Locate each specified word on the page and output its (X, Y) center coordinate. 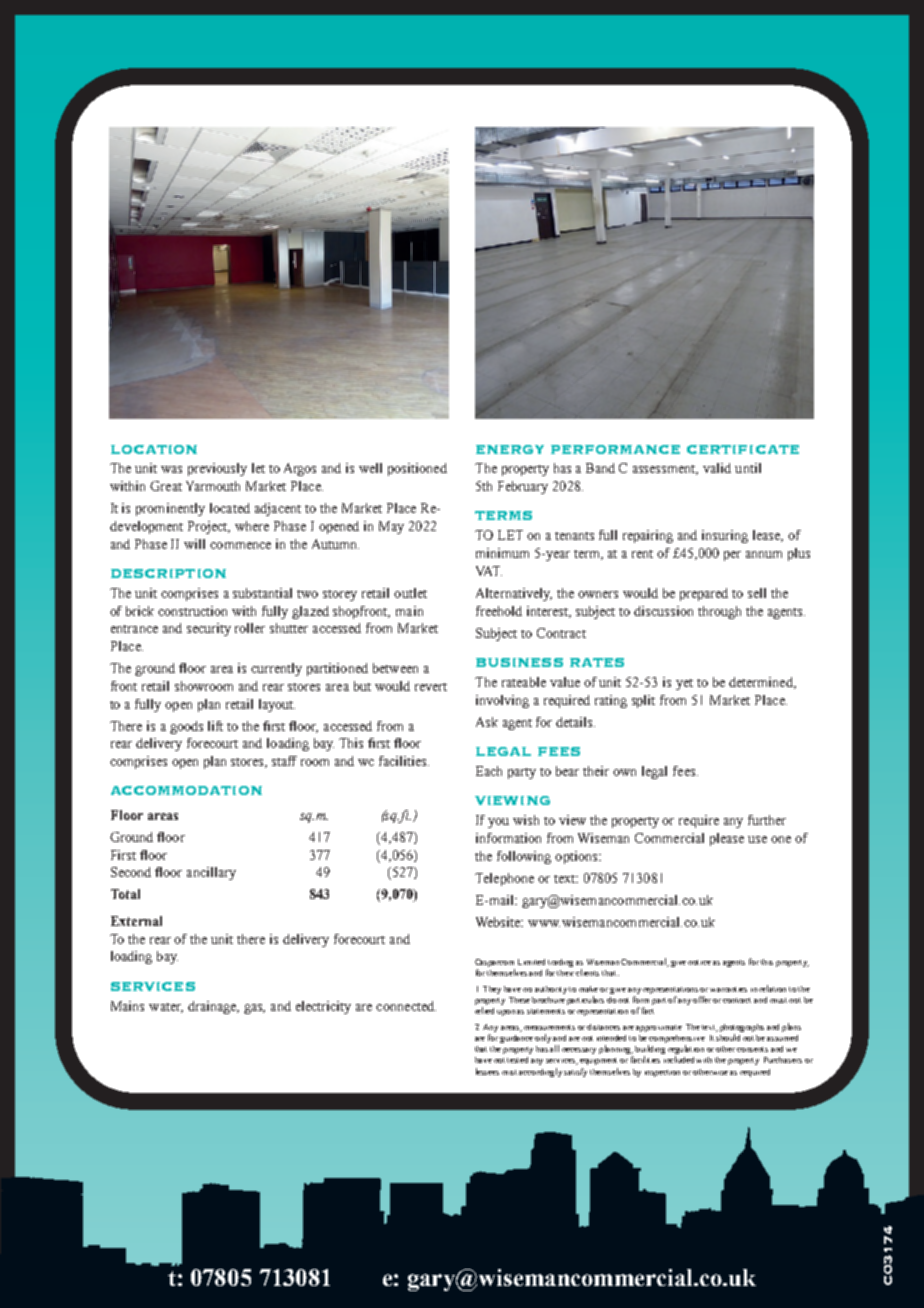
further (767, 820)
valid (717, 468)
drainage (213, 1007)
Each (489, 771)
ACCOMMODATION (186, 790)
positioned (417, 469)
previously (217, 469)
